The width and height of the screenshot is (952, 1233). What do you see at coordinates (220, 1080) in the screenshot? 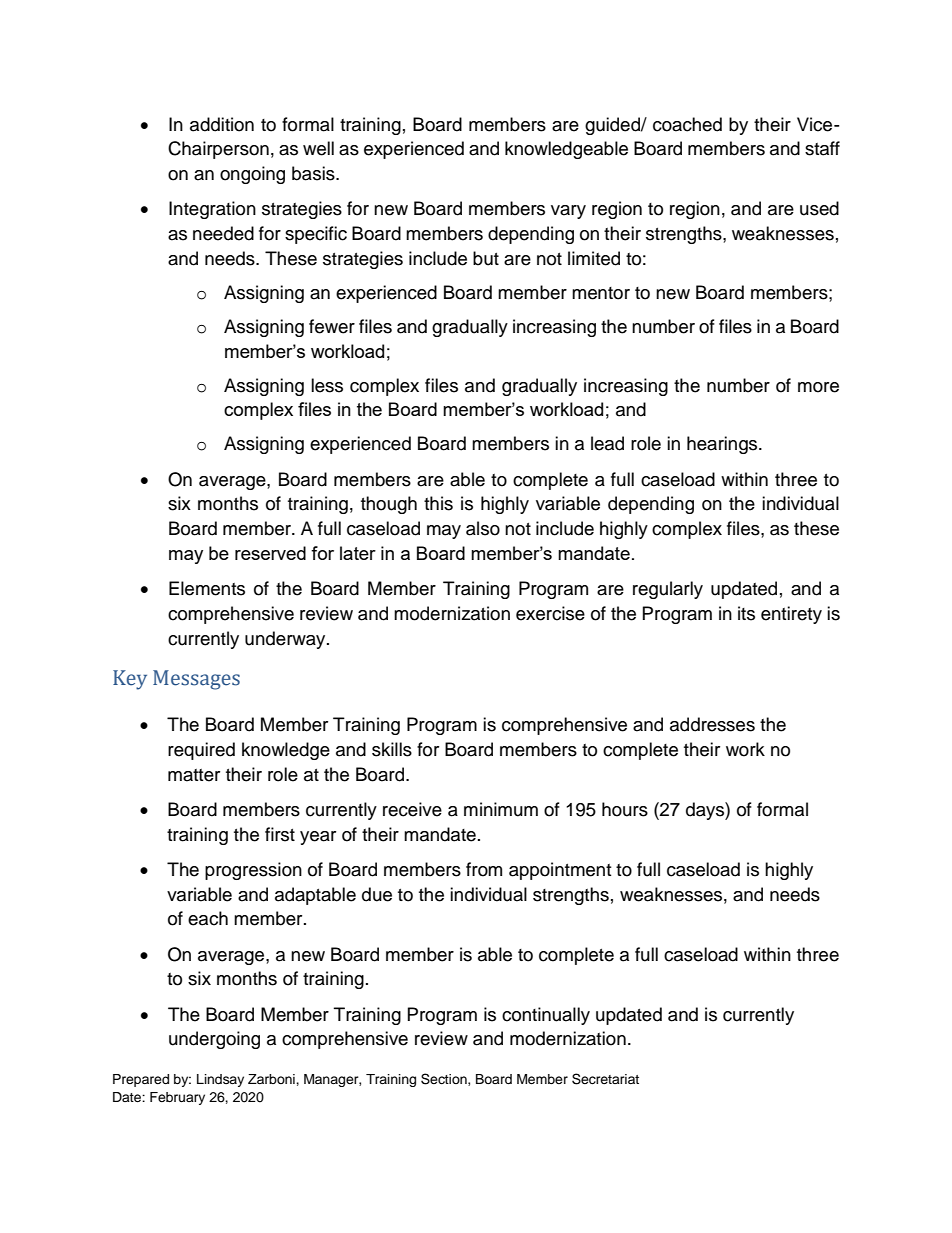
I see `Lindsay` at bounding box center [220, 1080].
